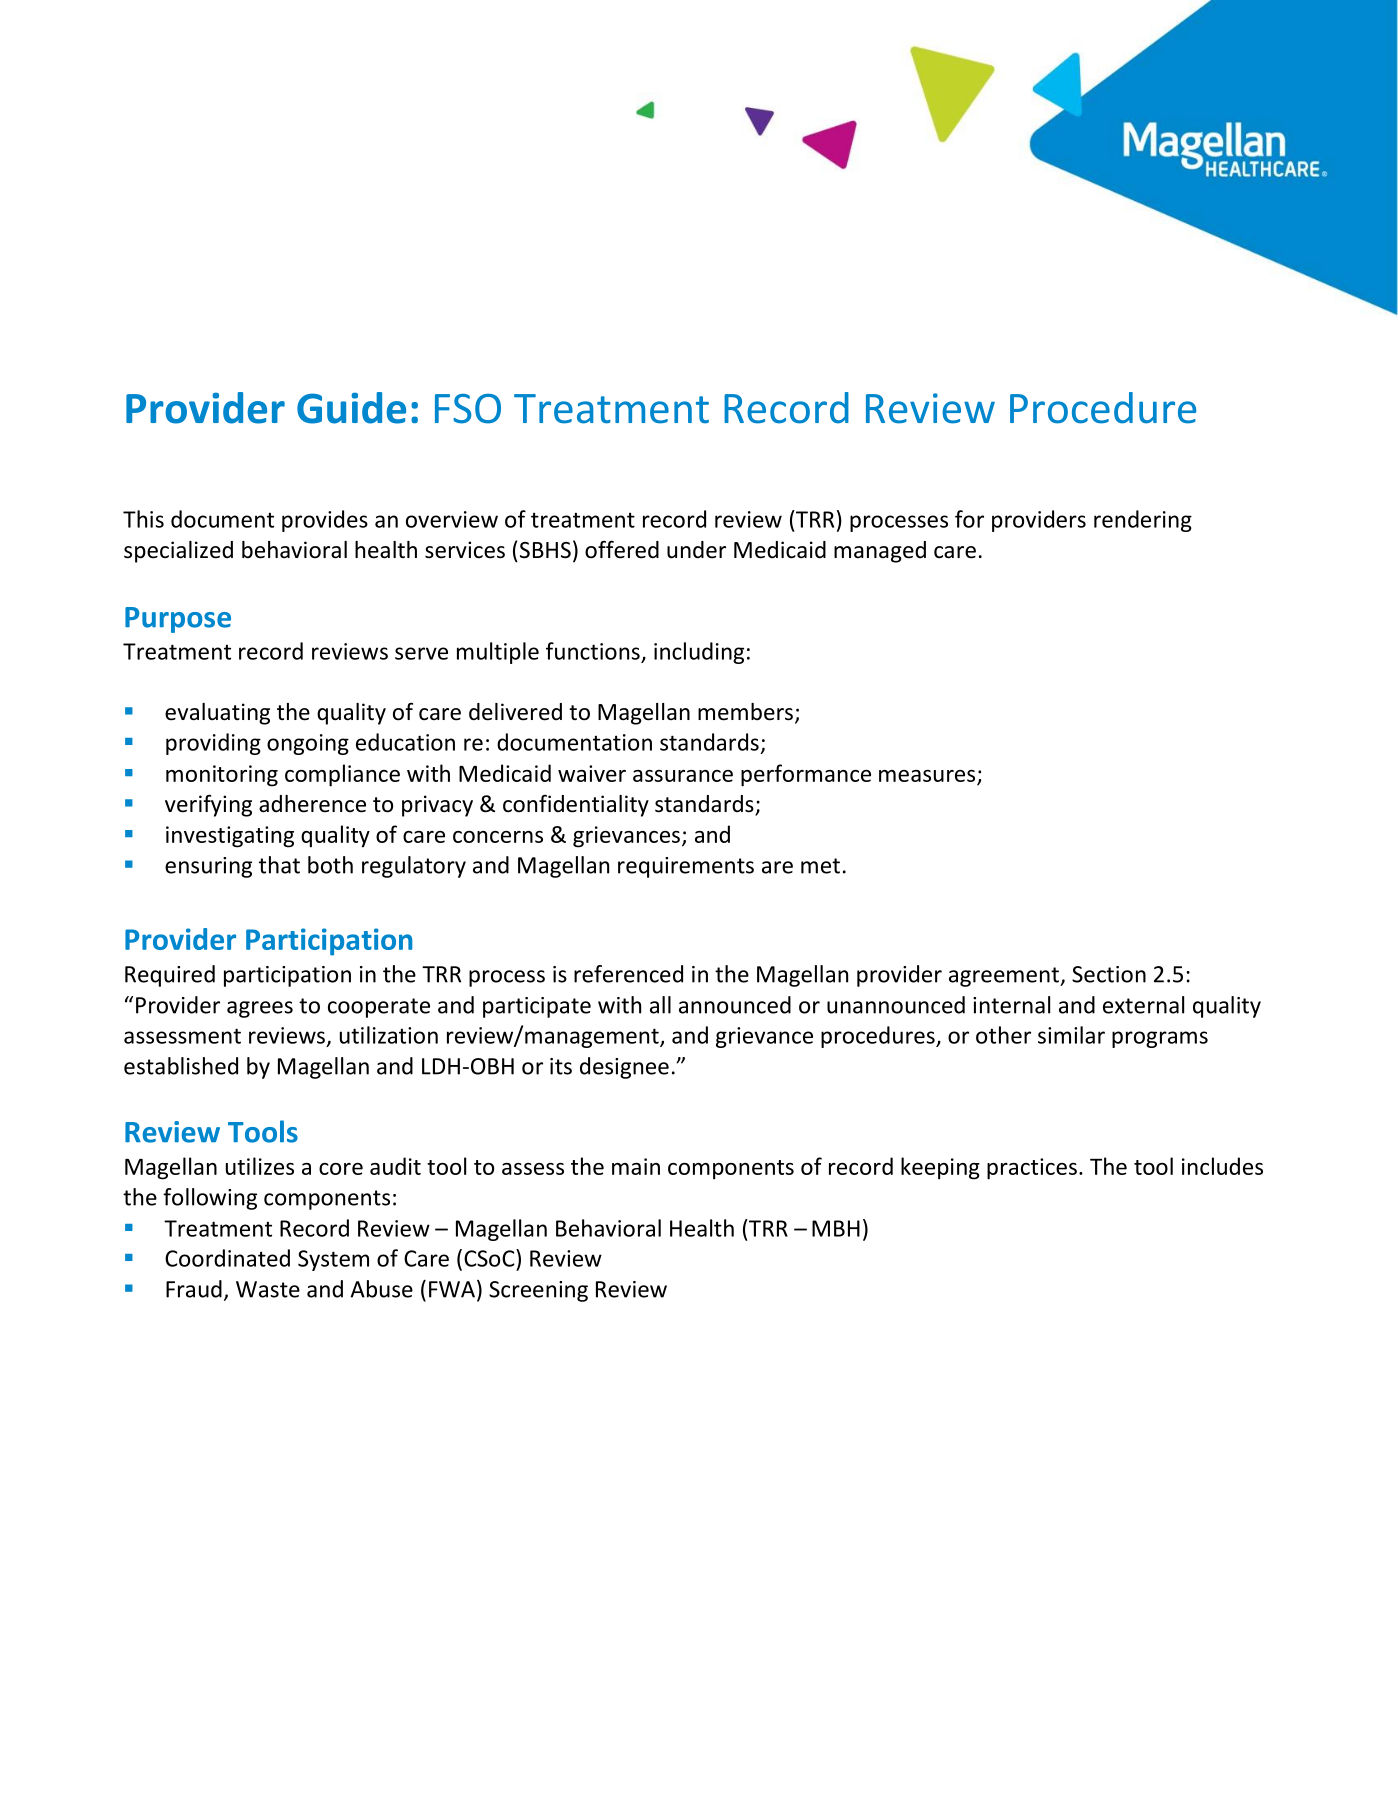  I want to click on Coordinated, so click(227, 1258).
